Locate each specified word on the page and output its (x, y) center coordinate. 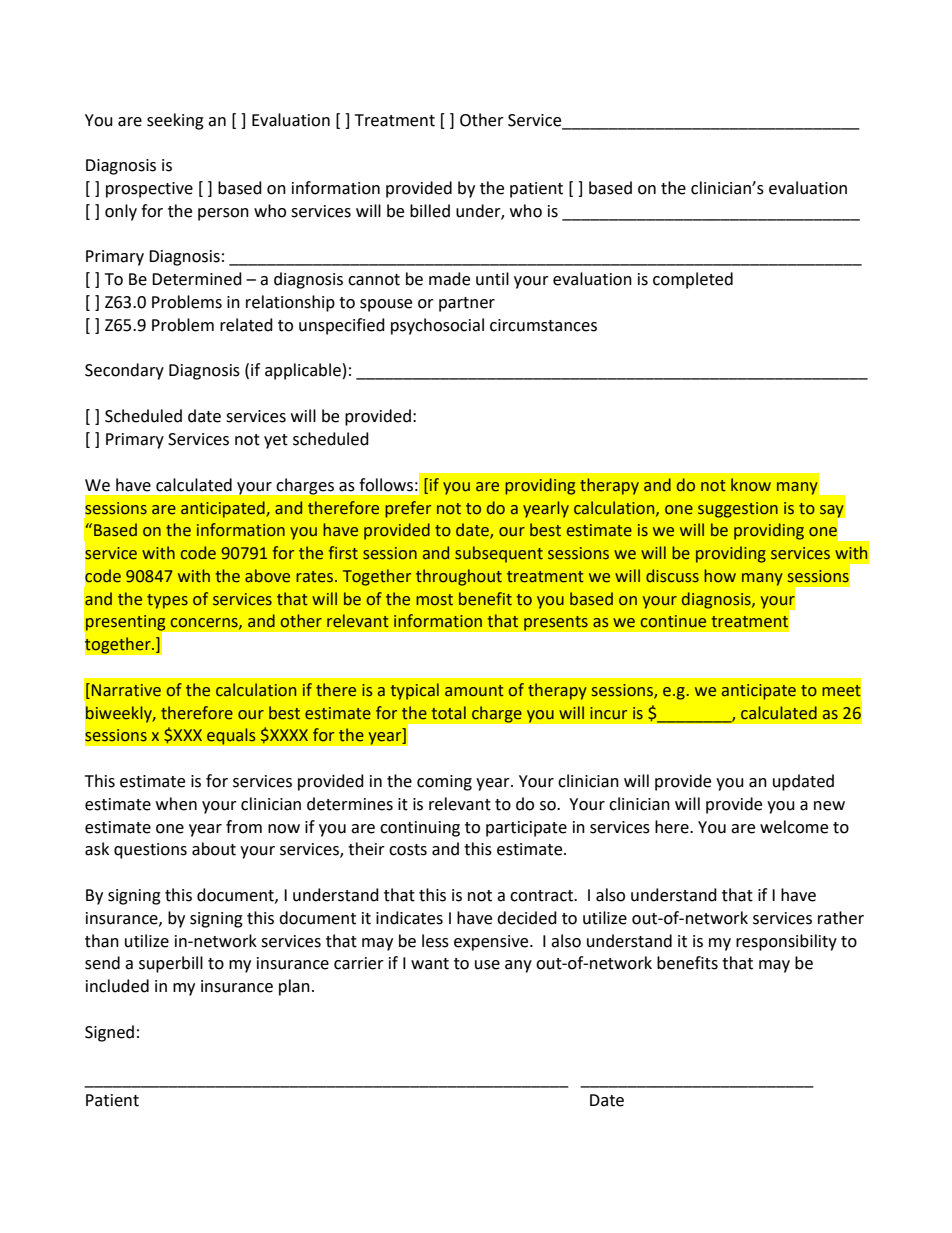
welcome (794, 827)
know (751, 485)
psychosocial (437, 326)
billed (430, 211)
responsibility (786, 942)
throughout (459, 577)
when (176, 804)
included (117, 986)
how (720, 576)
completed (693, 280)
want (430, 964)
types (167, 601)
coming (444, 783)
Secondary (124, 371)
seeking (175, 121)
